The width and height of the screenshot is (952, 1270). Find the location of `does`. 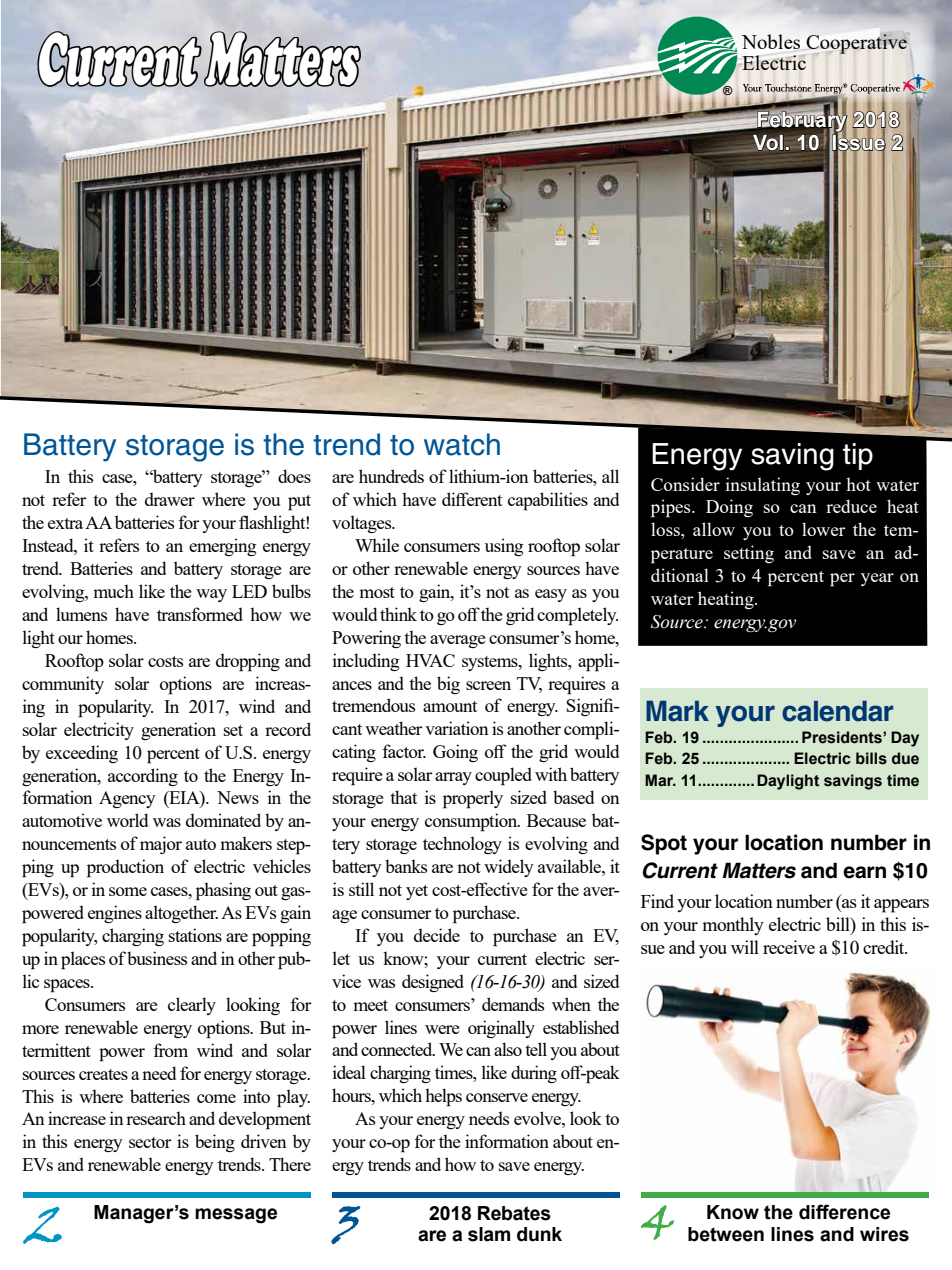

does is located at coordinates (294, 476).
